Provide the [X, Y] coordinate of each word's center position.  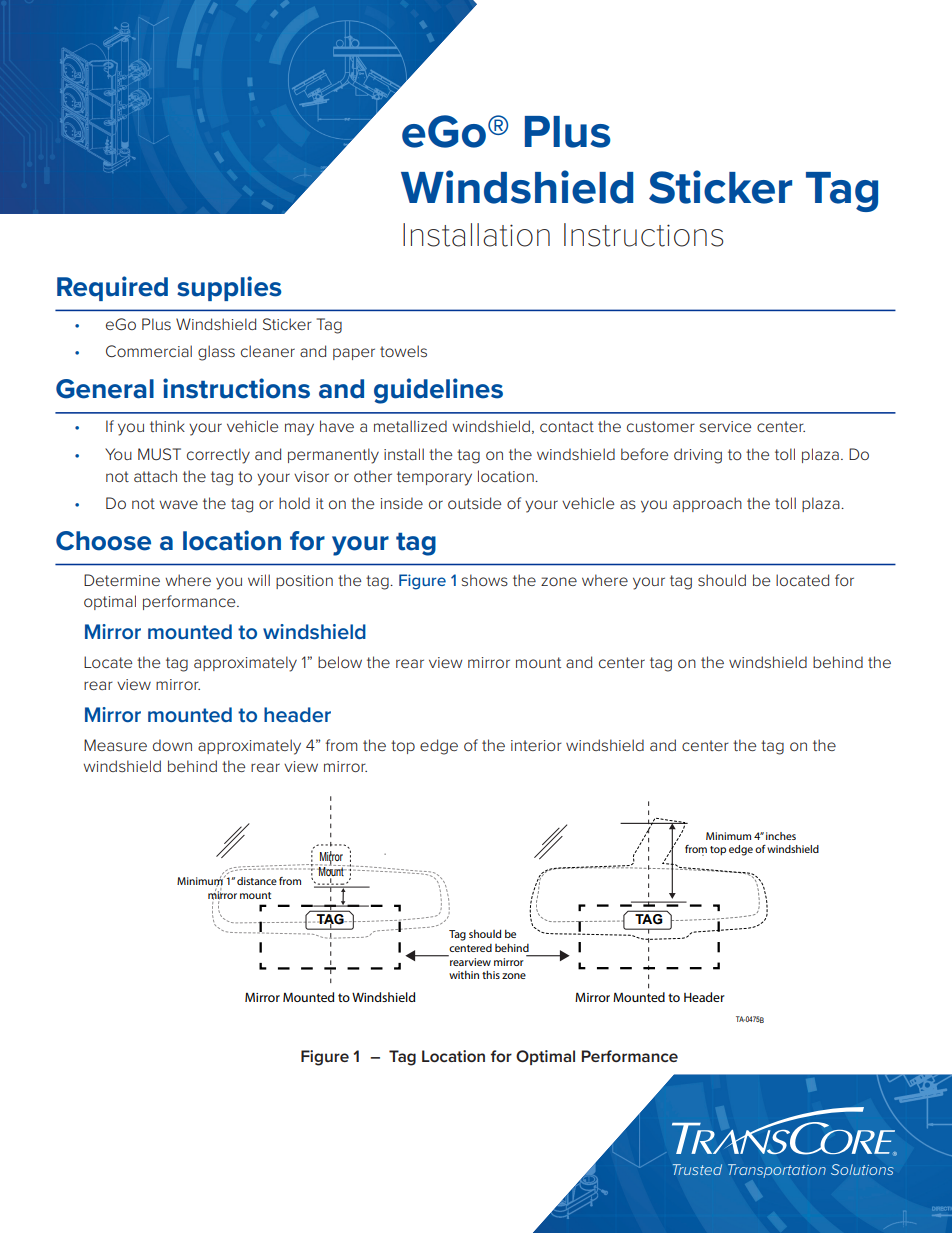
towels [403, 351]
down [172, 745]
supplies [229, 288]
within [464, 974]
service [725, 426]
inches [781, 836]
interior [536, 745]
